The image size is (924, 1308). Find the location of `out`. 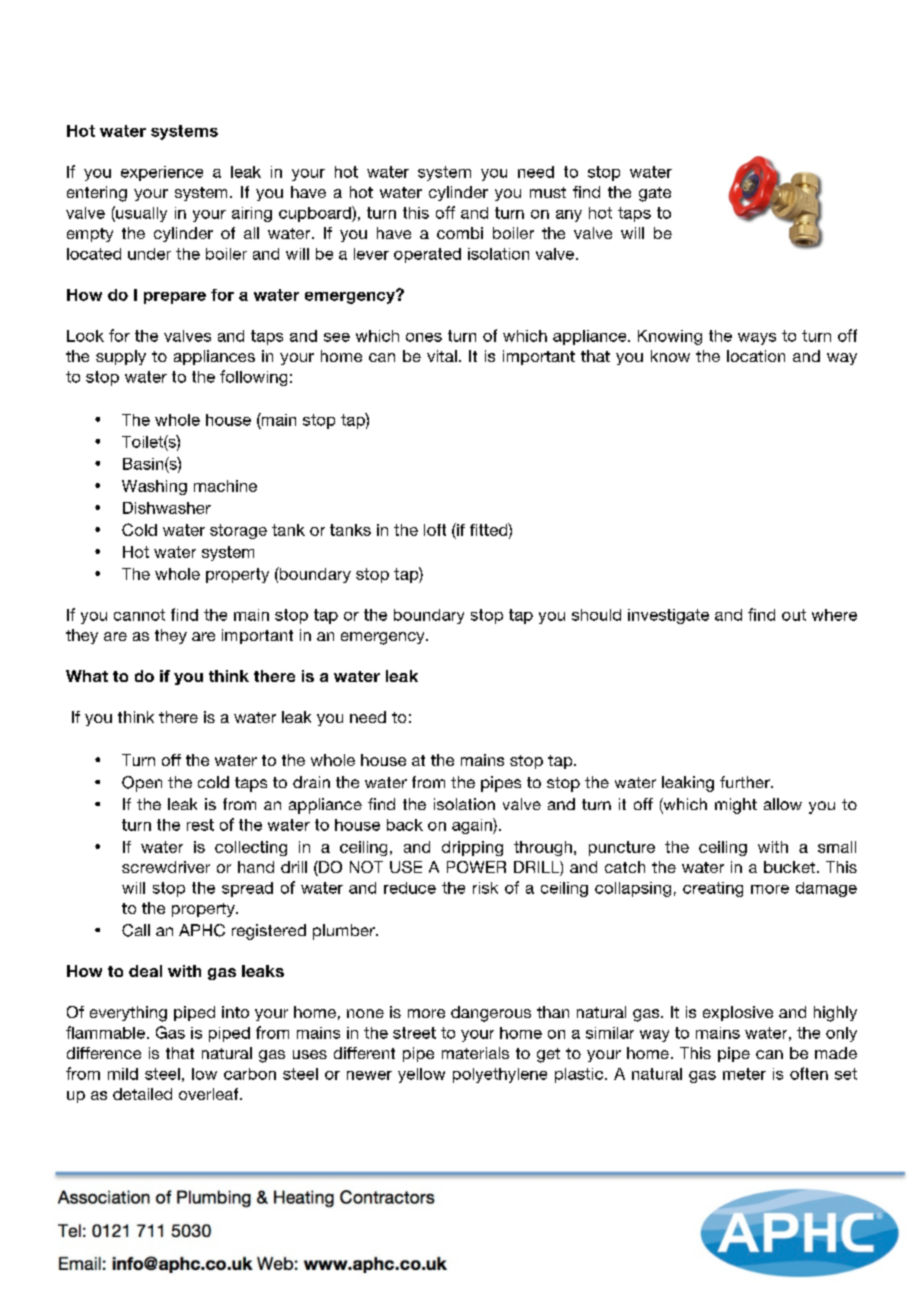

out is located at coordinates (794, 615).
